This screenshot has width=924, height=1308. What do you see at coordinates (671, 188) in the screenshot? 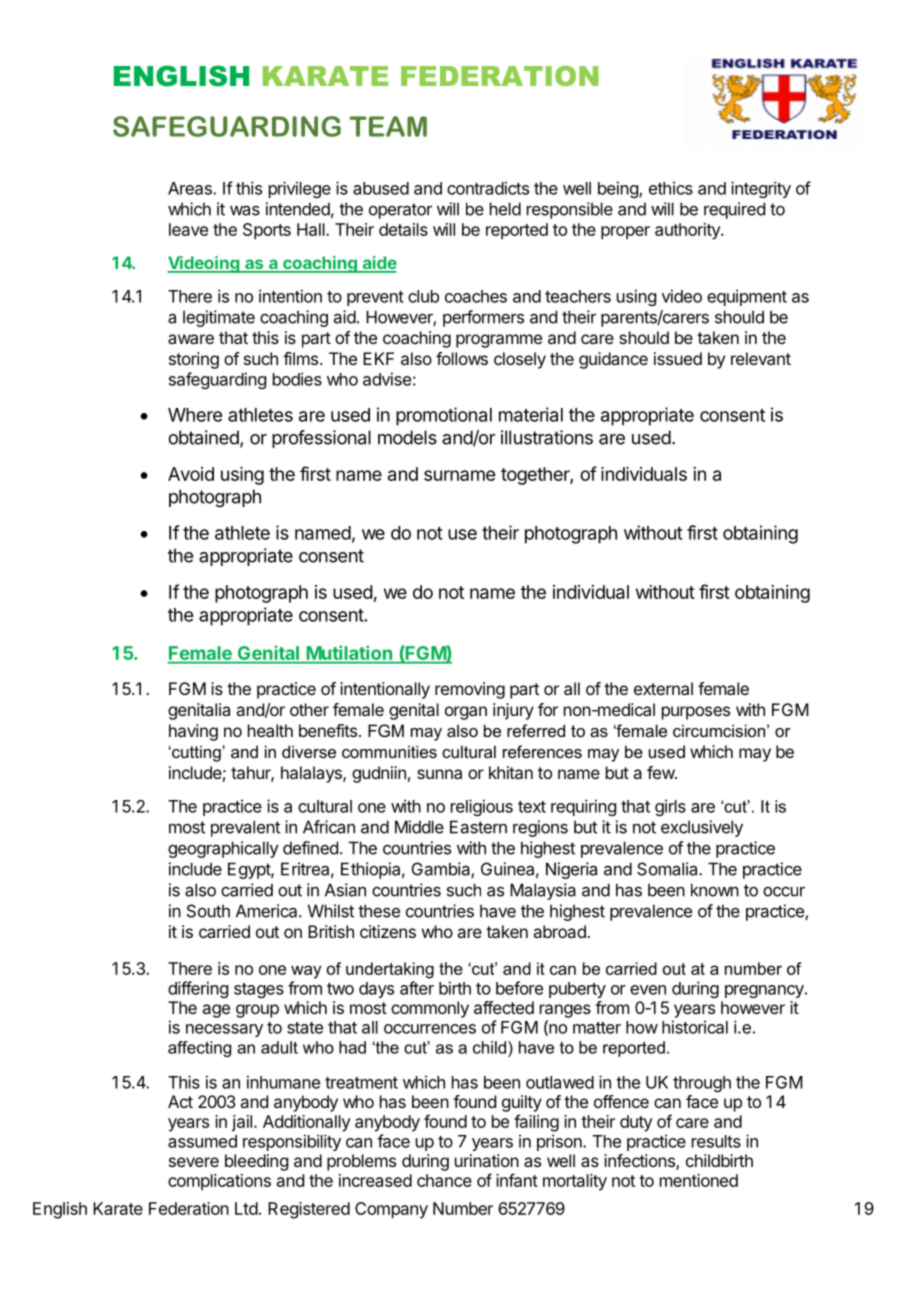
I see `ethics` at bounding box center [671, 188].
